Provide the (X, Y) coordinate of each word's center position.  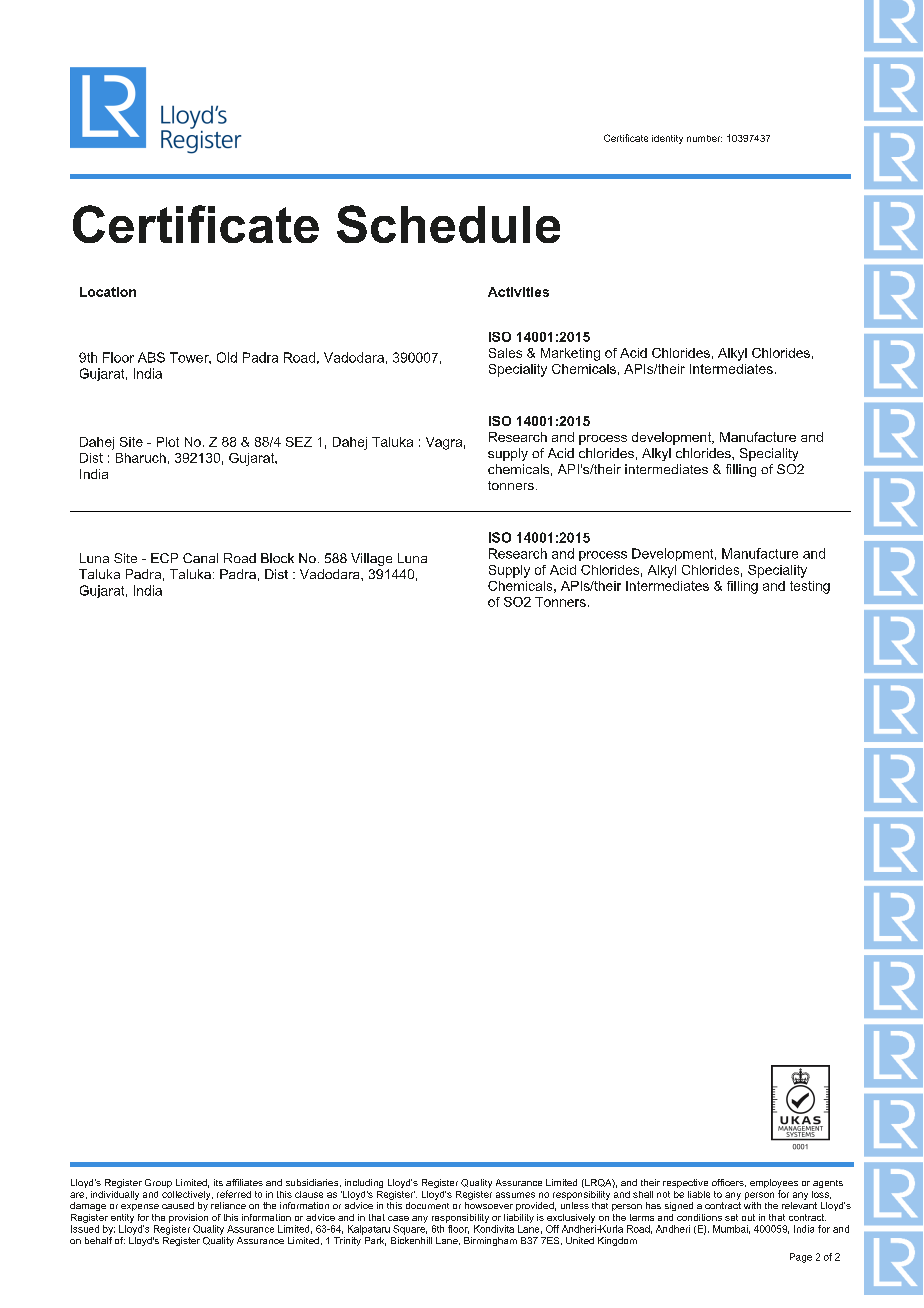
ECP (164, 558)
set (731, 1217)
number (704, 138)
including (364, 1183)
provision (188, 1218)
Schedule (448, 224)
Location (108, 292)
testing (810, 587)
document (427, 1205)
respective (685, 1183)
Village (371, 559)
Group (158, 1183)
